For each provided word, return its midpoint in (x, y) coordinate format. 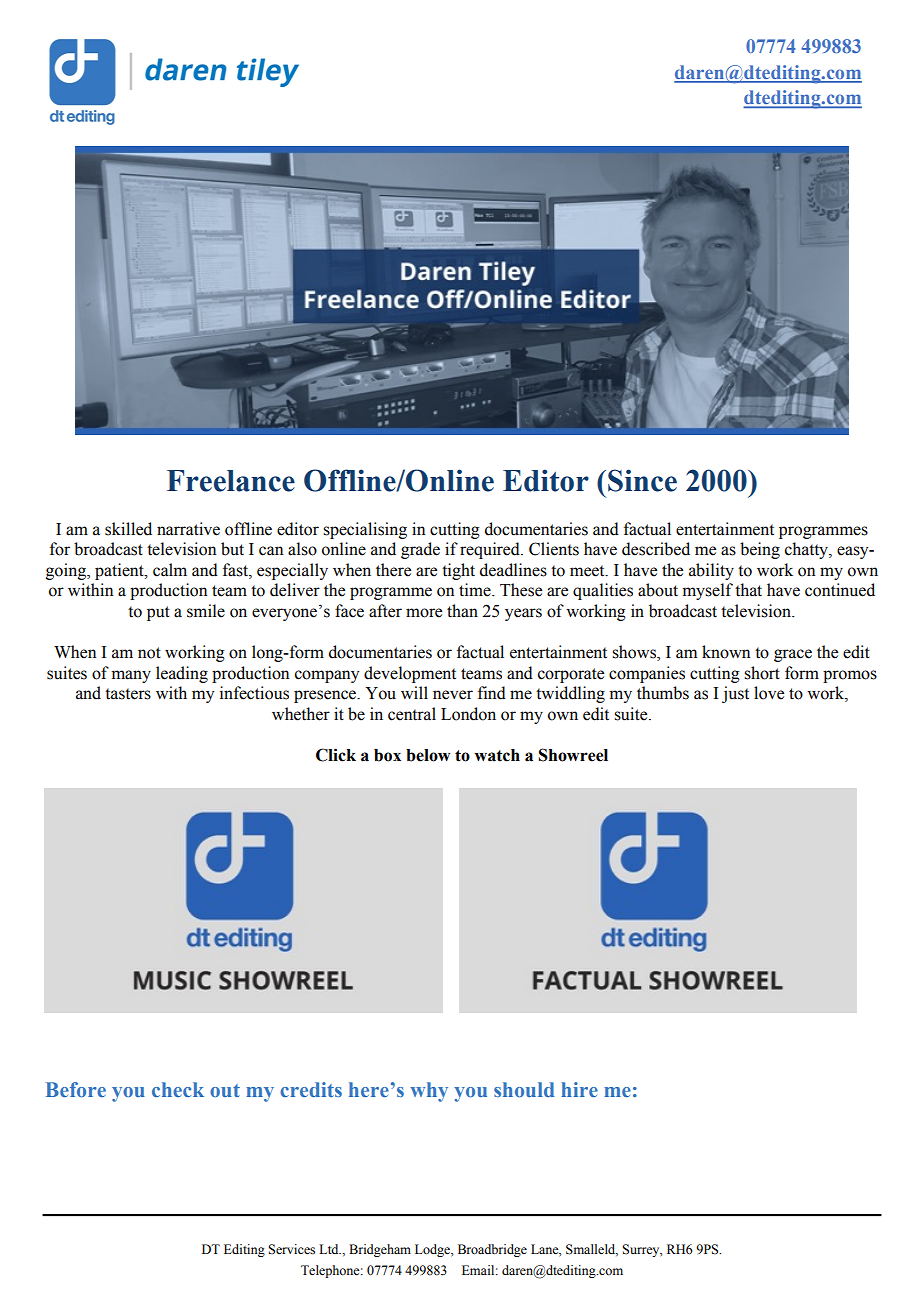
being (760, 550)
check (178, 1089)
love (769, 693)
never (453, 695)
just (735, 694)
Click (336, 755)
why (429, 1092)
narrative (188, 529)
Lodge (433, 1250)
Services (291, 1249)
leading (182, 674)
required (491, 550)
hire (579, 1089)
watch (497, 755)
